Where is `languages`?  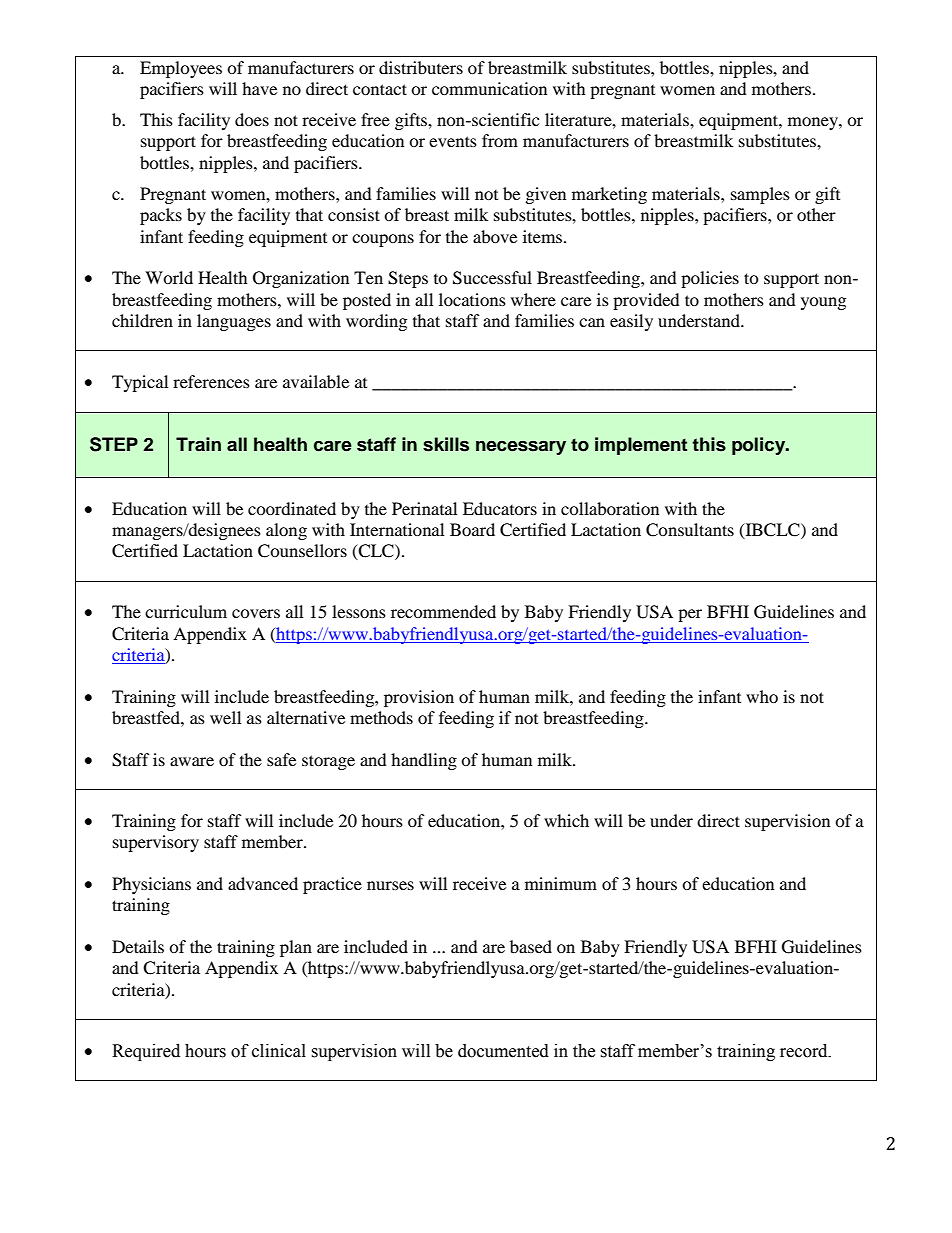 languages is located at coordinates (234, 322).
